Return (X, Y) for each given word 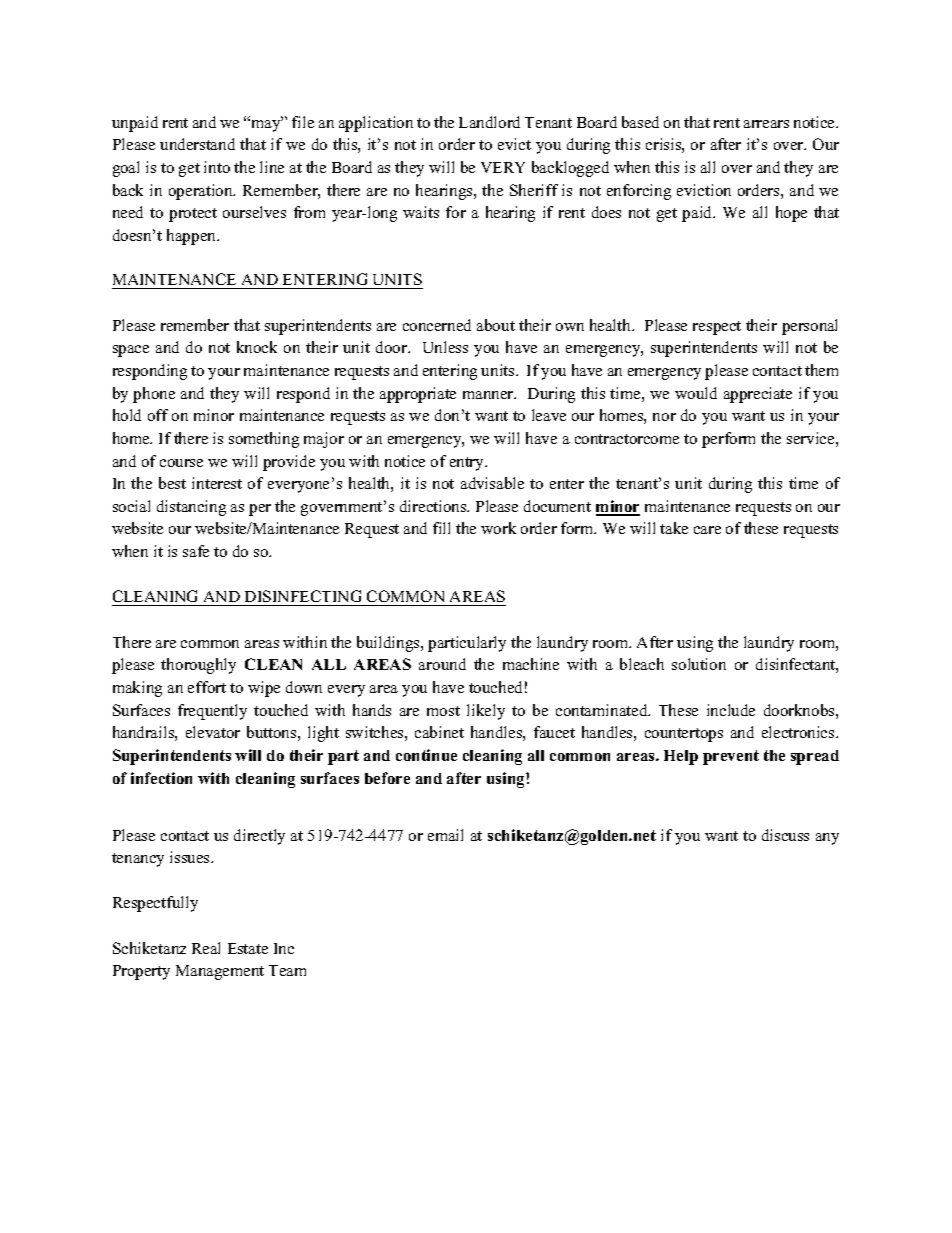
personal (809, 327)
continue (426, 755)
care (707, 530)
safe (196, 551)
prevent (731, 757)
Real (206, 948)
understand (197, 144)
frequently (212, 712)
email (445, 835)
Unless (445, 347)
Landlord (489, 122)
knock (257, 347)
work (498, 528)
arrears (766, 124)
